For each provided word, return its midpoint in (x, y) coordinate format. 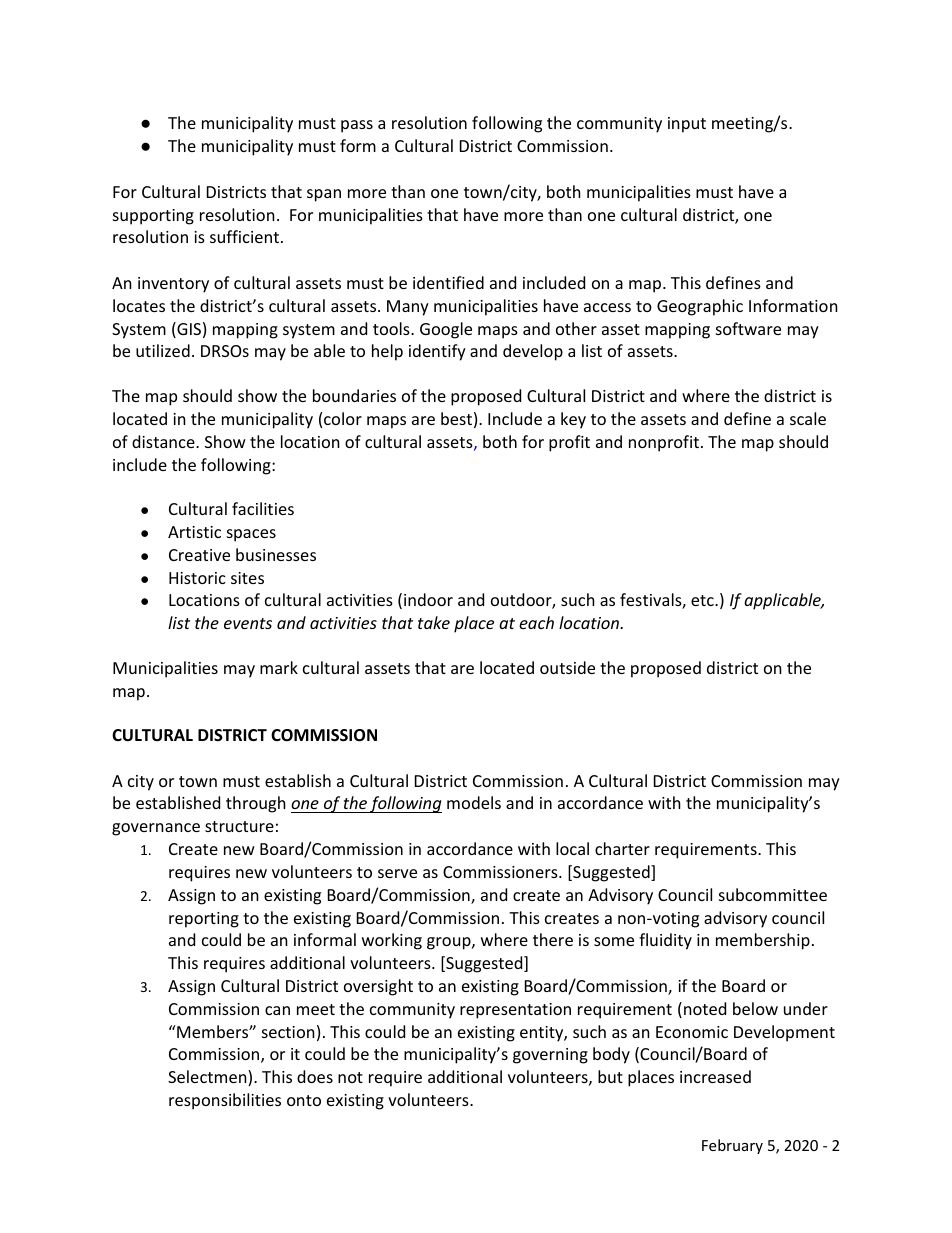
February (732, 1146)
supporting (153, 217)
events (248, 623)
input (687, 125)
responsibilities (225, 1101)
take (434, 622)
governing (550, 1056)
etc (703, 600)
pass (357, 126)
